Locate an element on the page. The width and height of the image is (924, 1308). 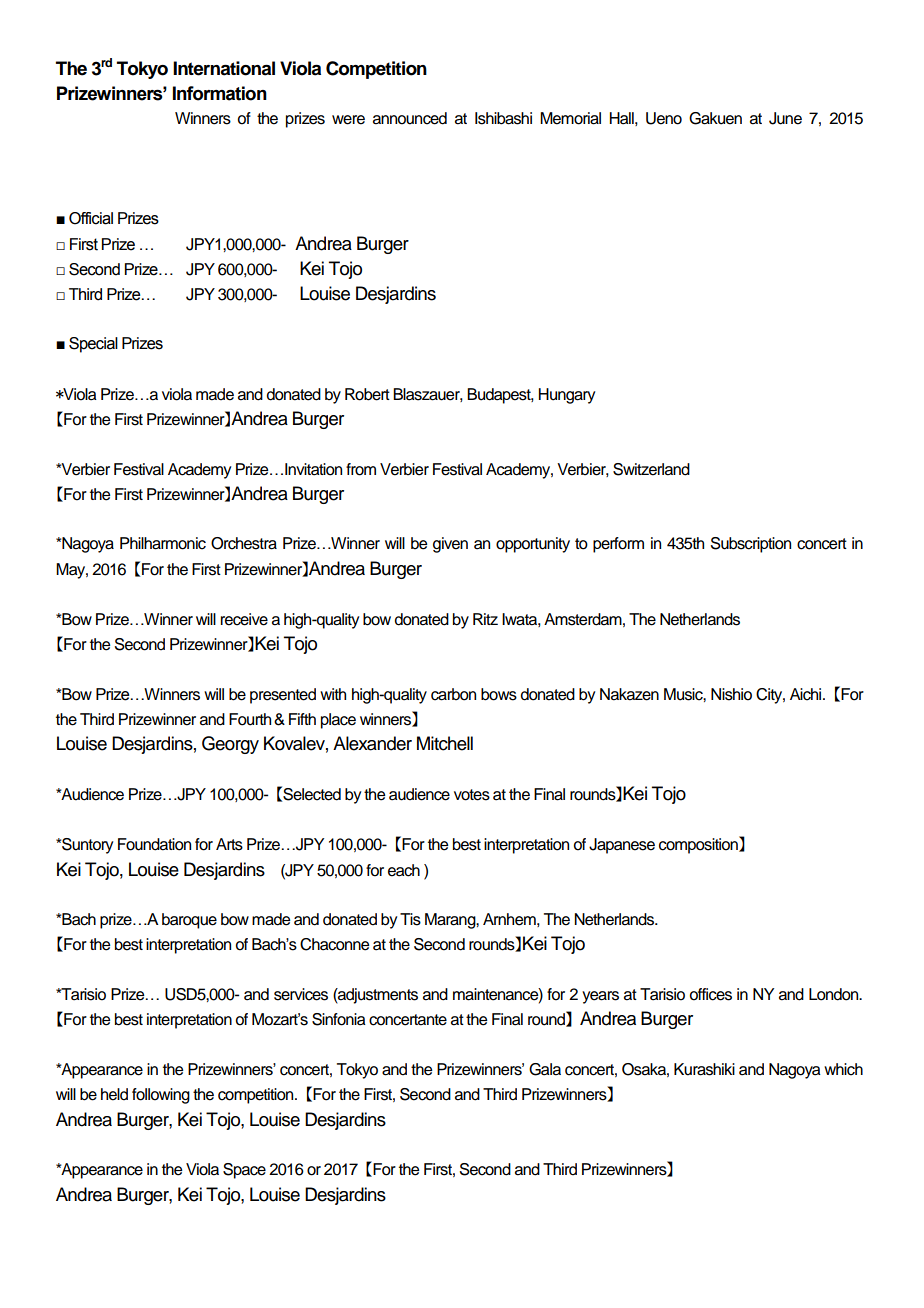
each is located at coordinates (404, 870).
